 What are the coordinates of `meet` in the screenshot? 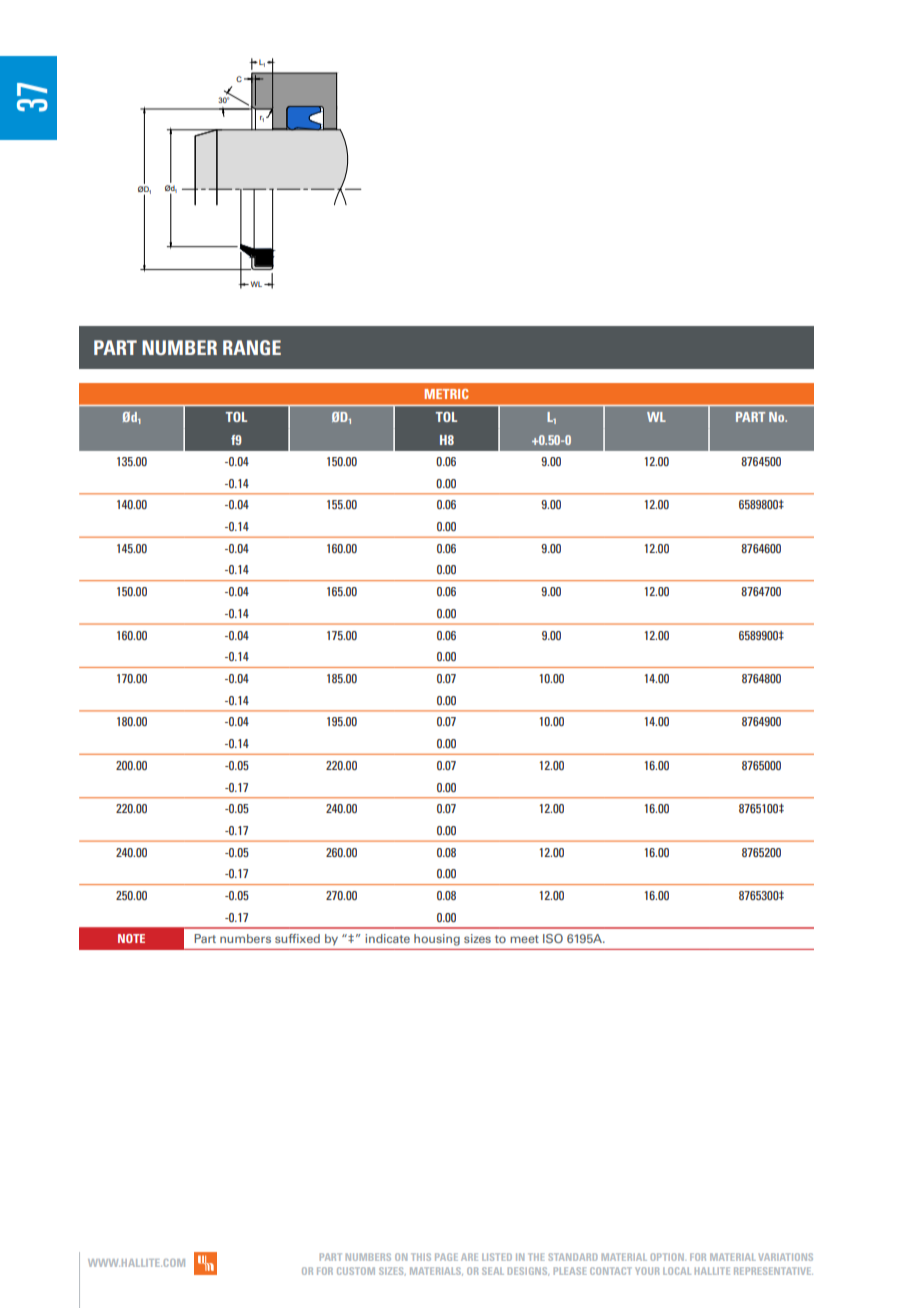 It's located at (524, 939).
